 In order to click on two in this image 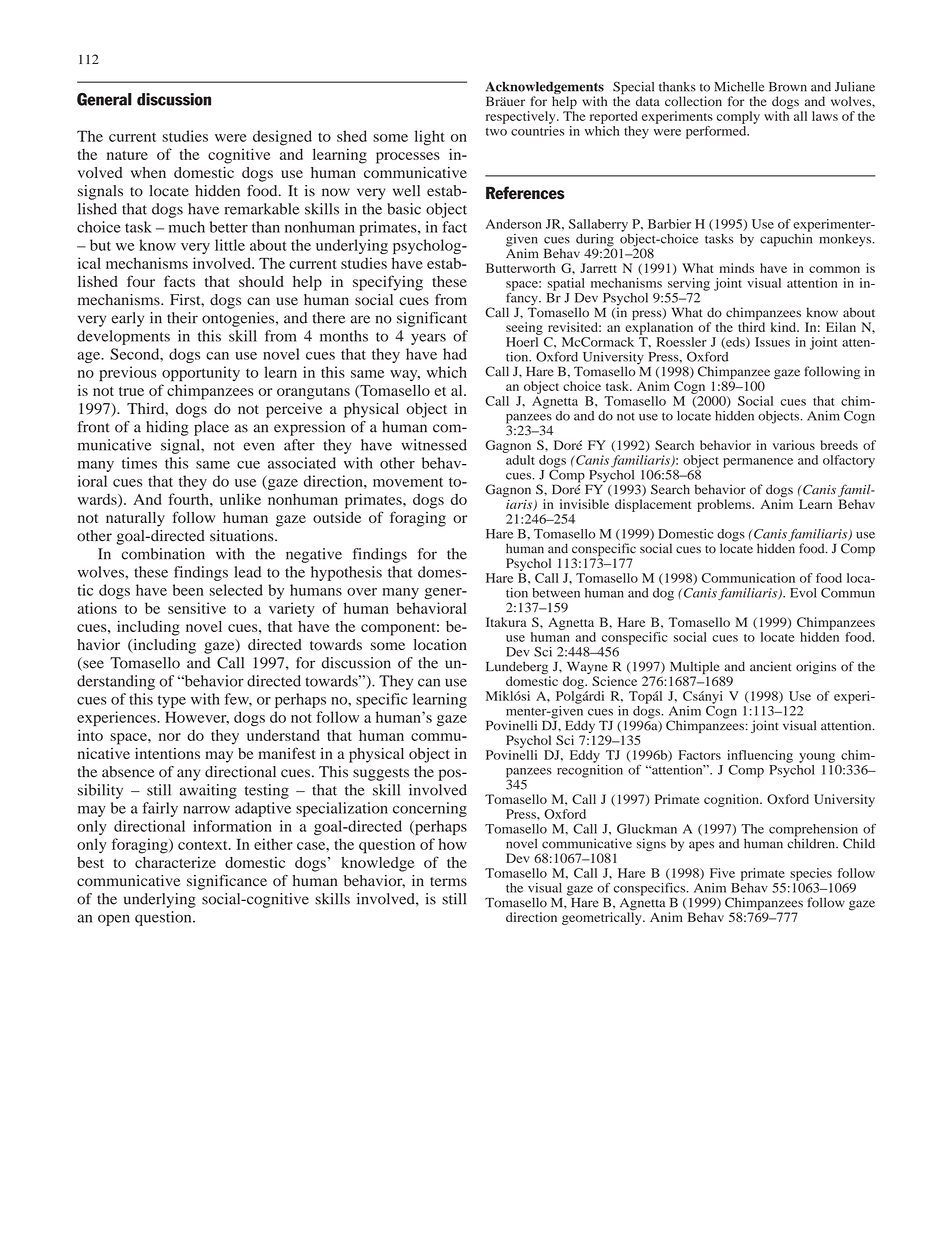, I will do `click(496, 132)`.
